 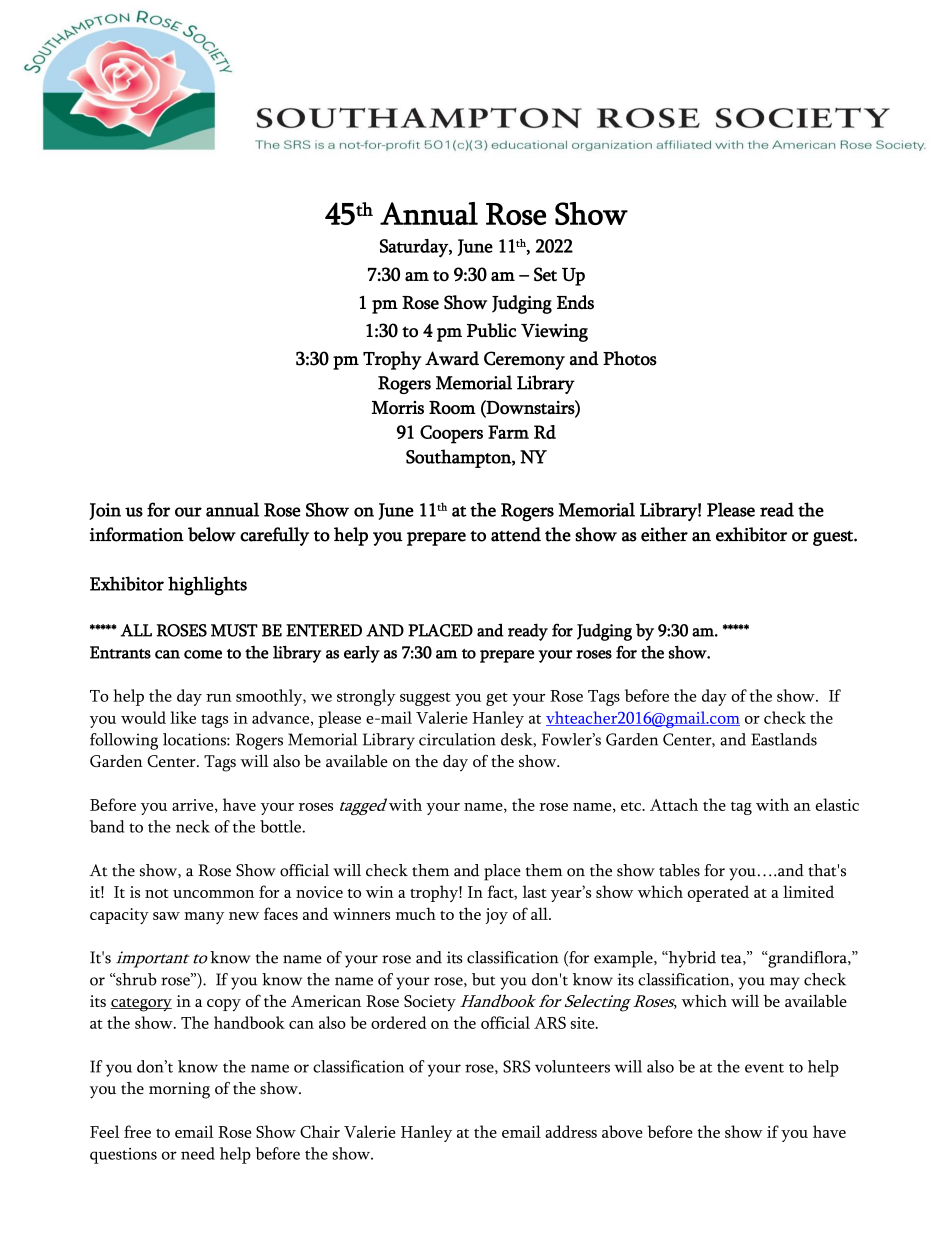 What do you see at coordinates (497, 699) in the page?
I see `get` at bounding box center [497, 699].
